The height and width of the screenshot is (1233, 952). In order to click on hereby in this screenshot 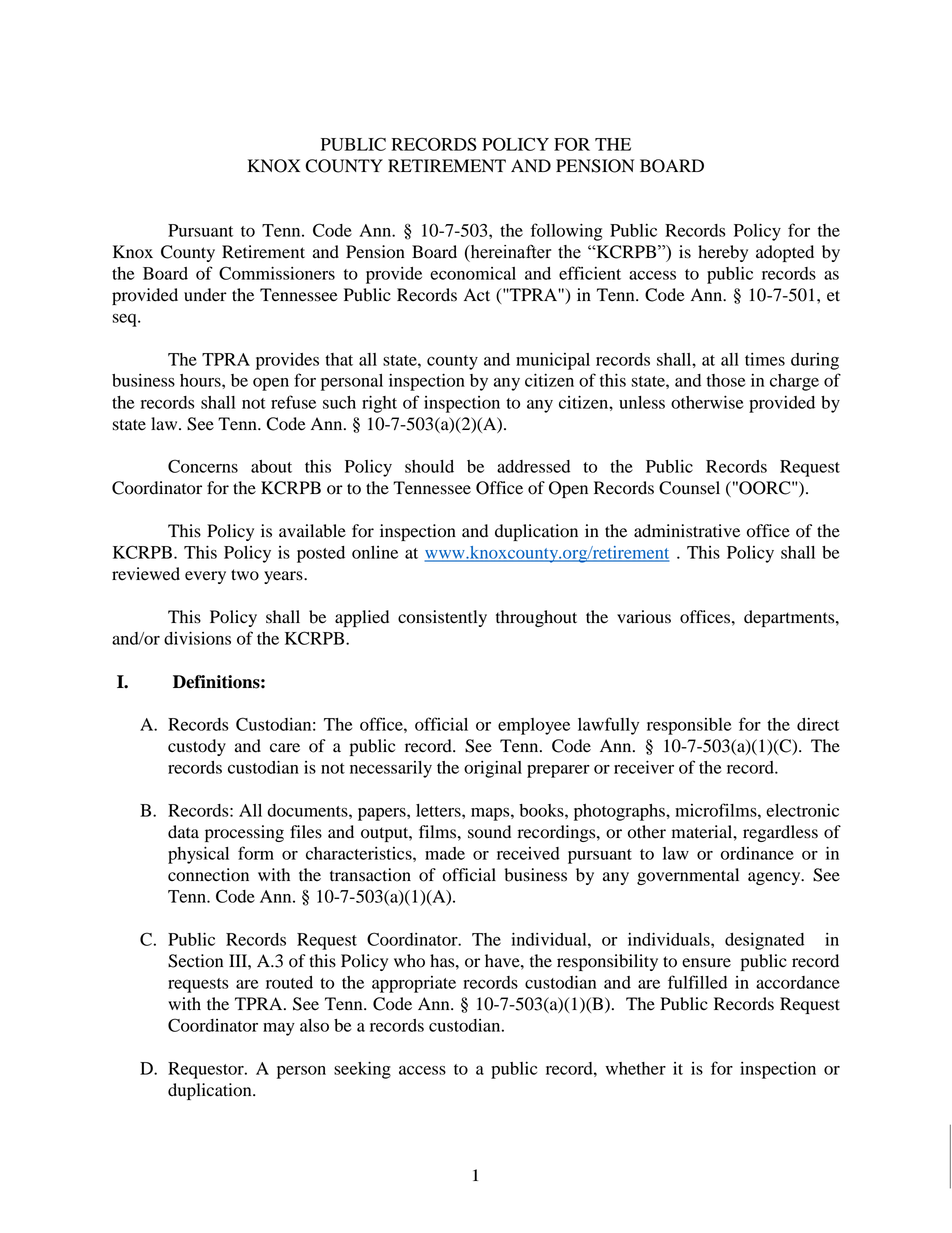, I will do `click(723, 253)`.
